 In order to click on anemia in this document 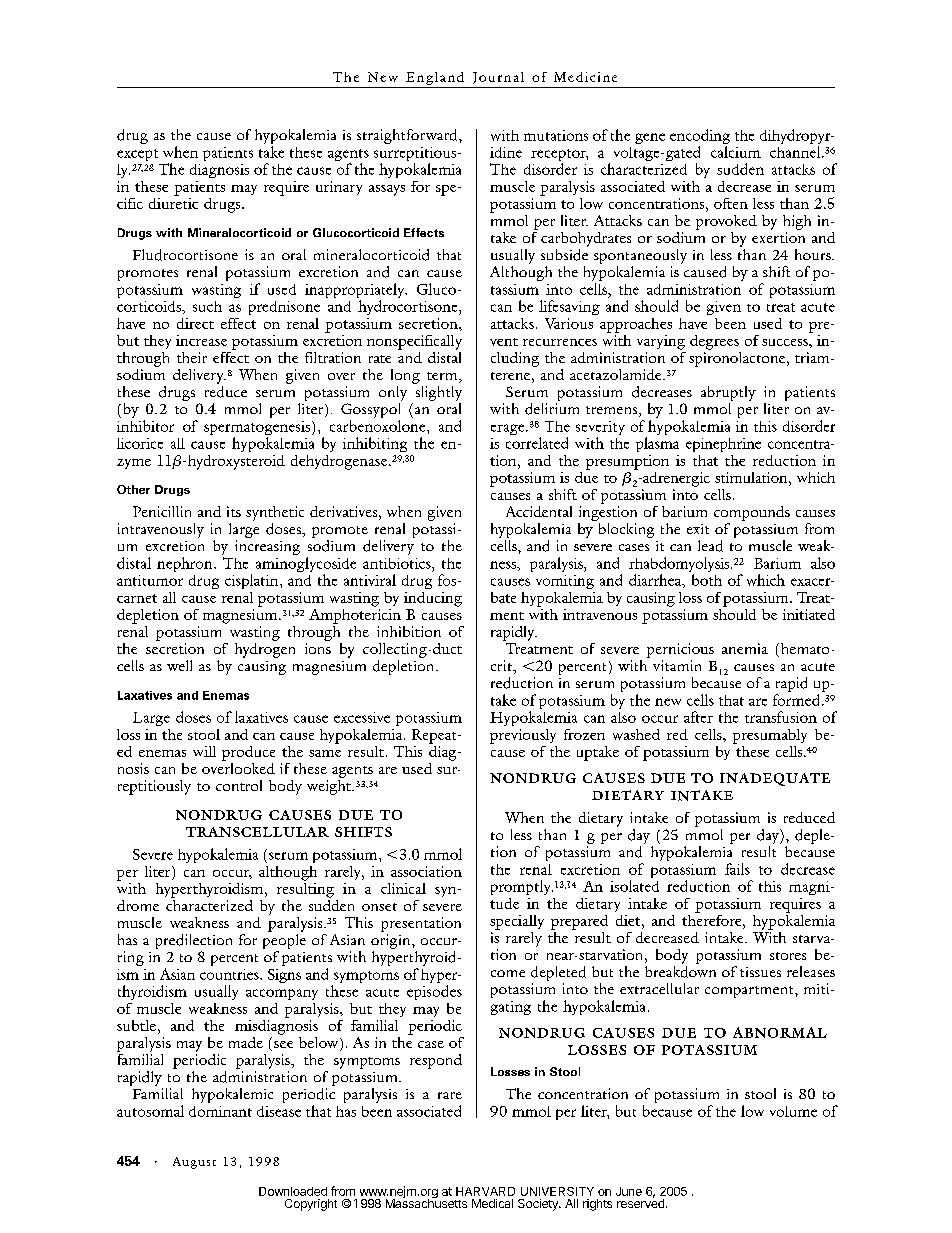, I will do `click(745, 648)`.
